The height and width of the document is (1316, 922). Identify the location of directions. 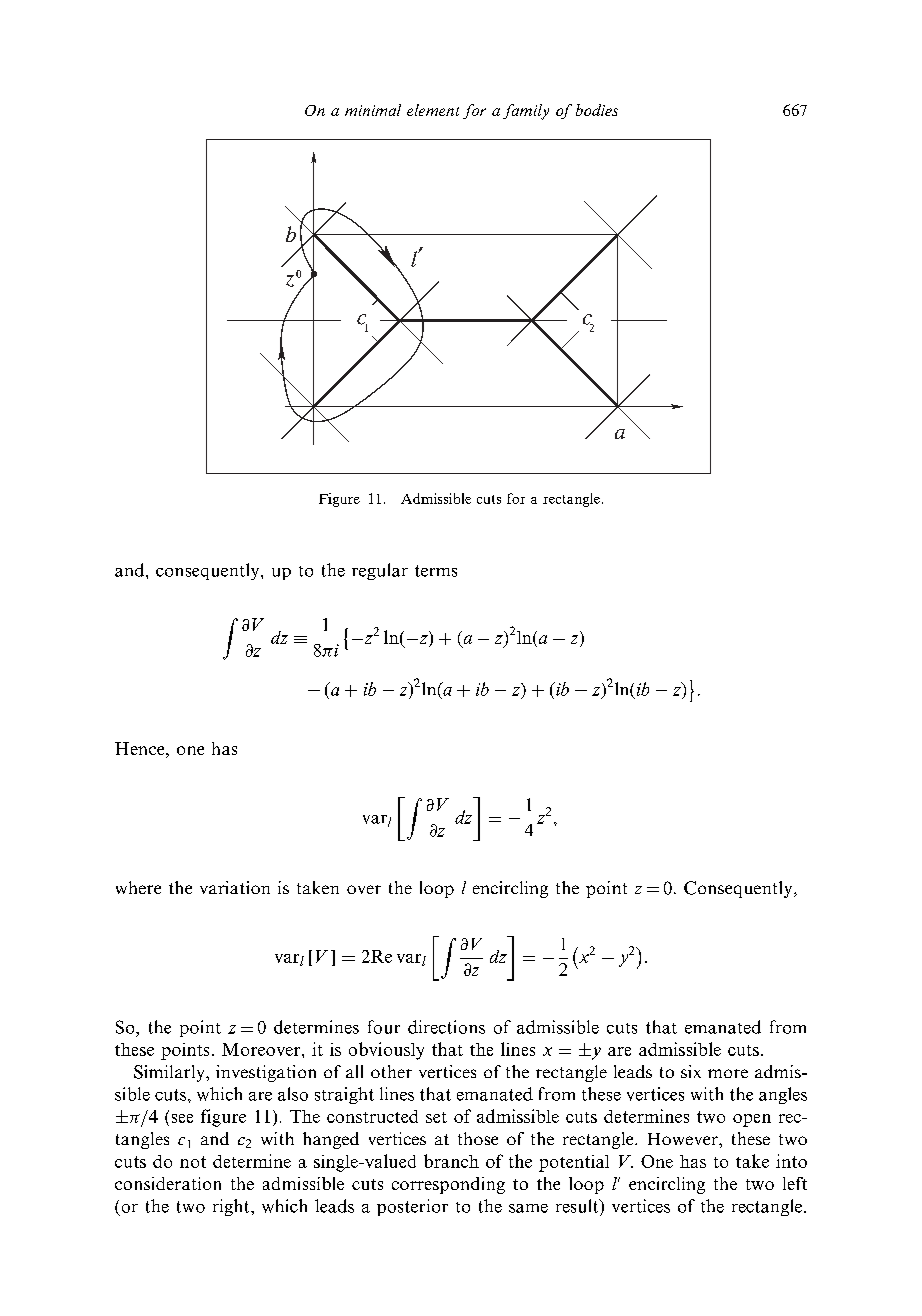
(446, 1027).
